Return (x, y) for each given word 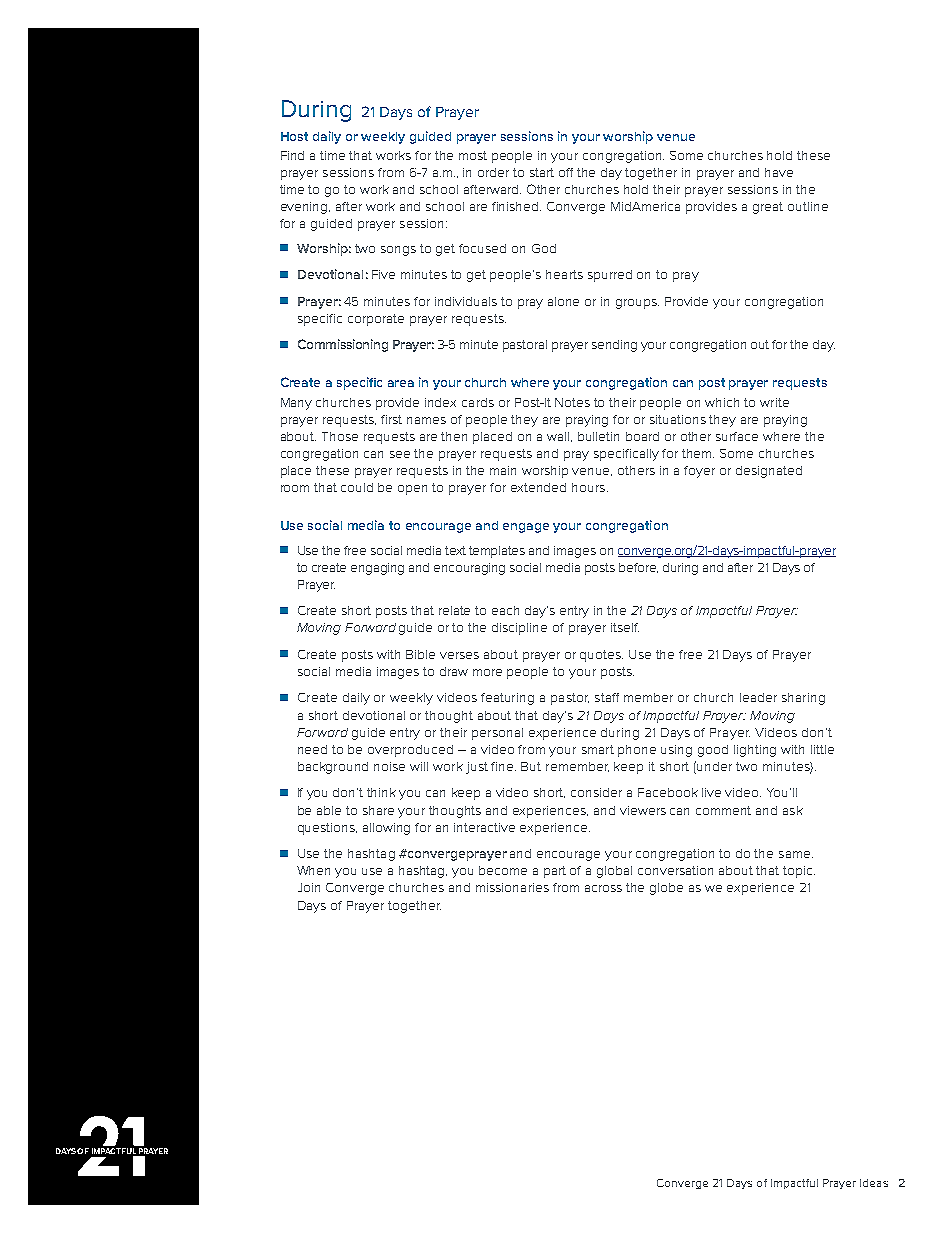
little (822, 749)
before (638, 568)
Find (292, 155)
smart (598, 749)
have (779, 172)
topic (799, 872)
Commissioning (343, 345)
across (603, 888)
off (566, 172)
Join (309, 887)
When (313, 870)
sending (614, 346)
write (774, 402)
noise (389, 766)
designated (769, 472)
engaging (377, 569)
